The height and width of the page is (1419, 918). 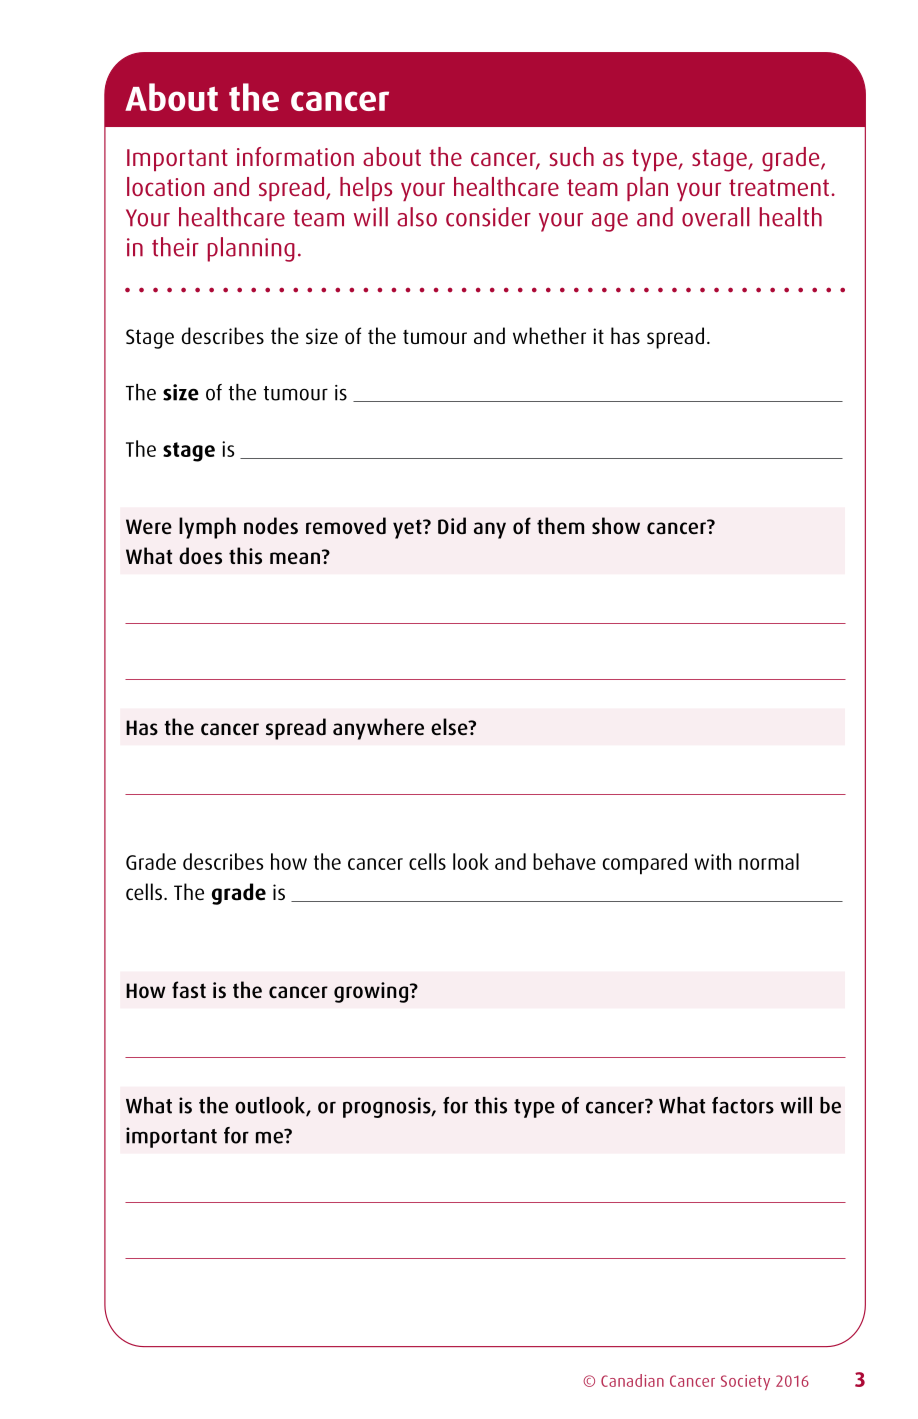 What do you see at coordinates (488, 217) in the page?
I see `consider` at bounding box center [488, 217].
